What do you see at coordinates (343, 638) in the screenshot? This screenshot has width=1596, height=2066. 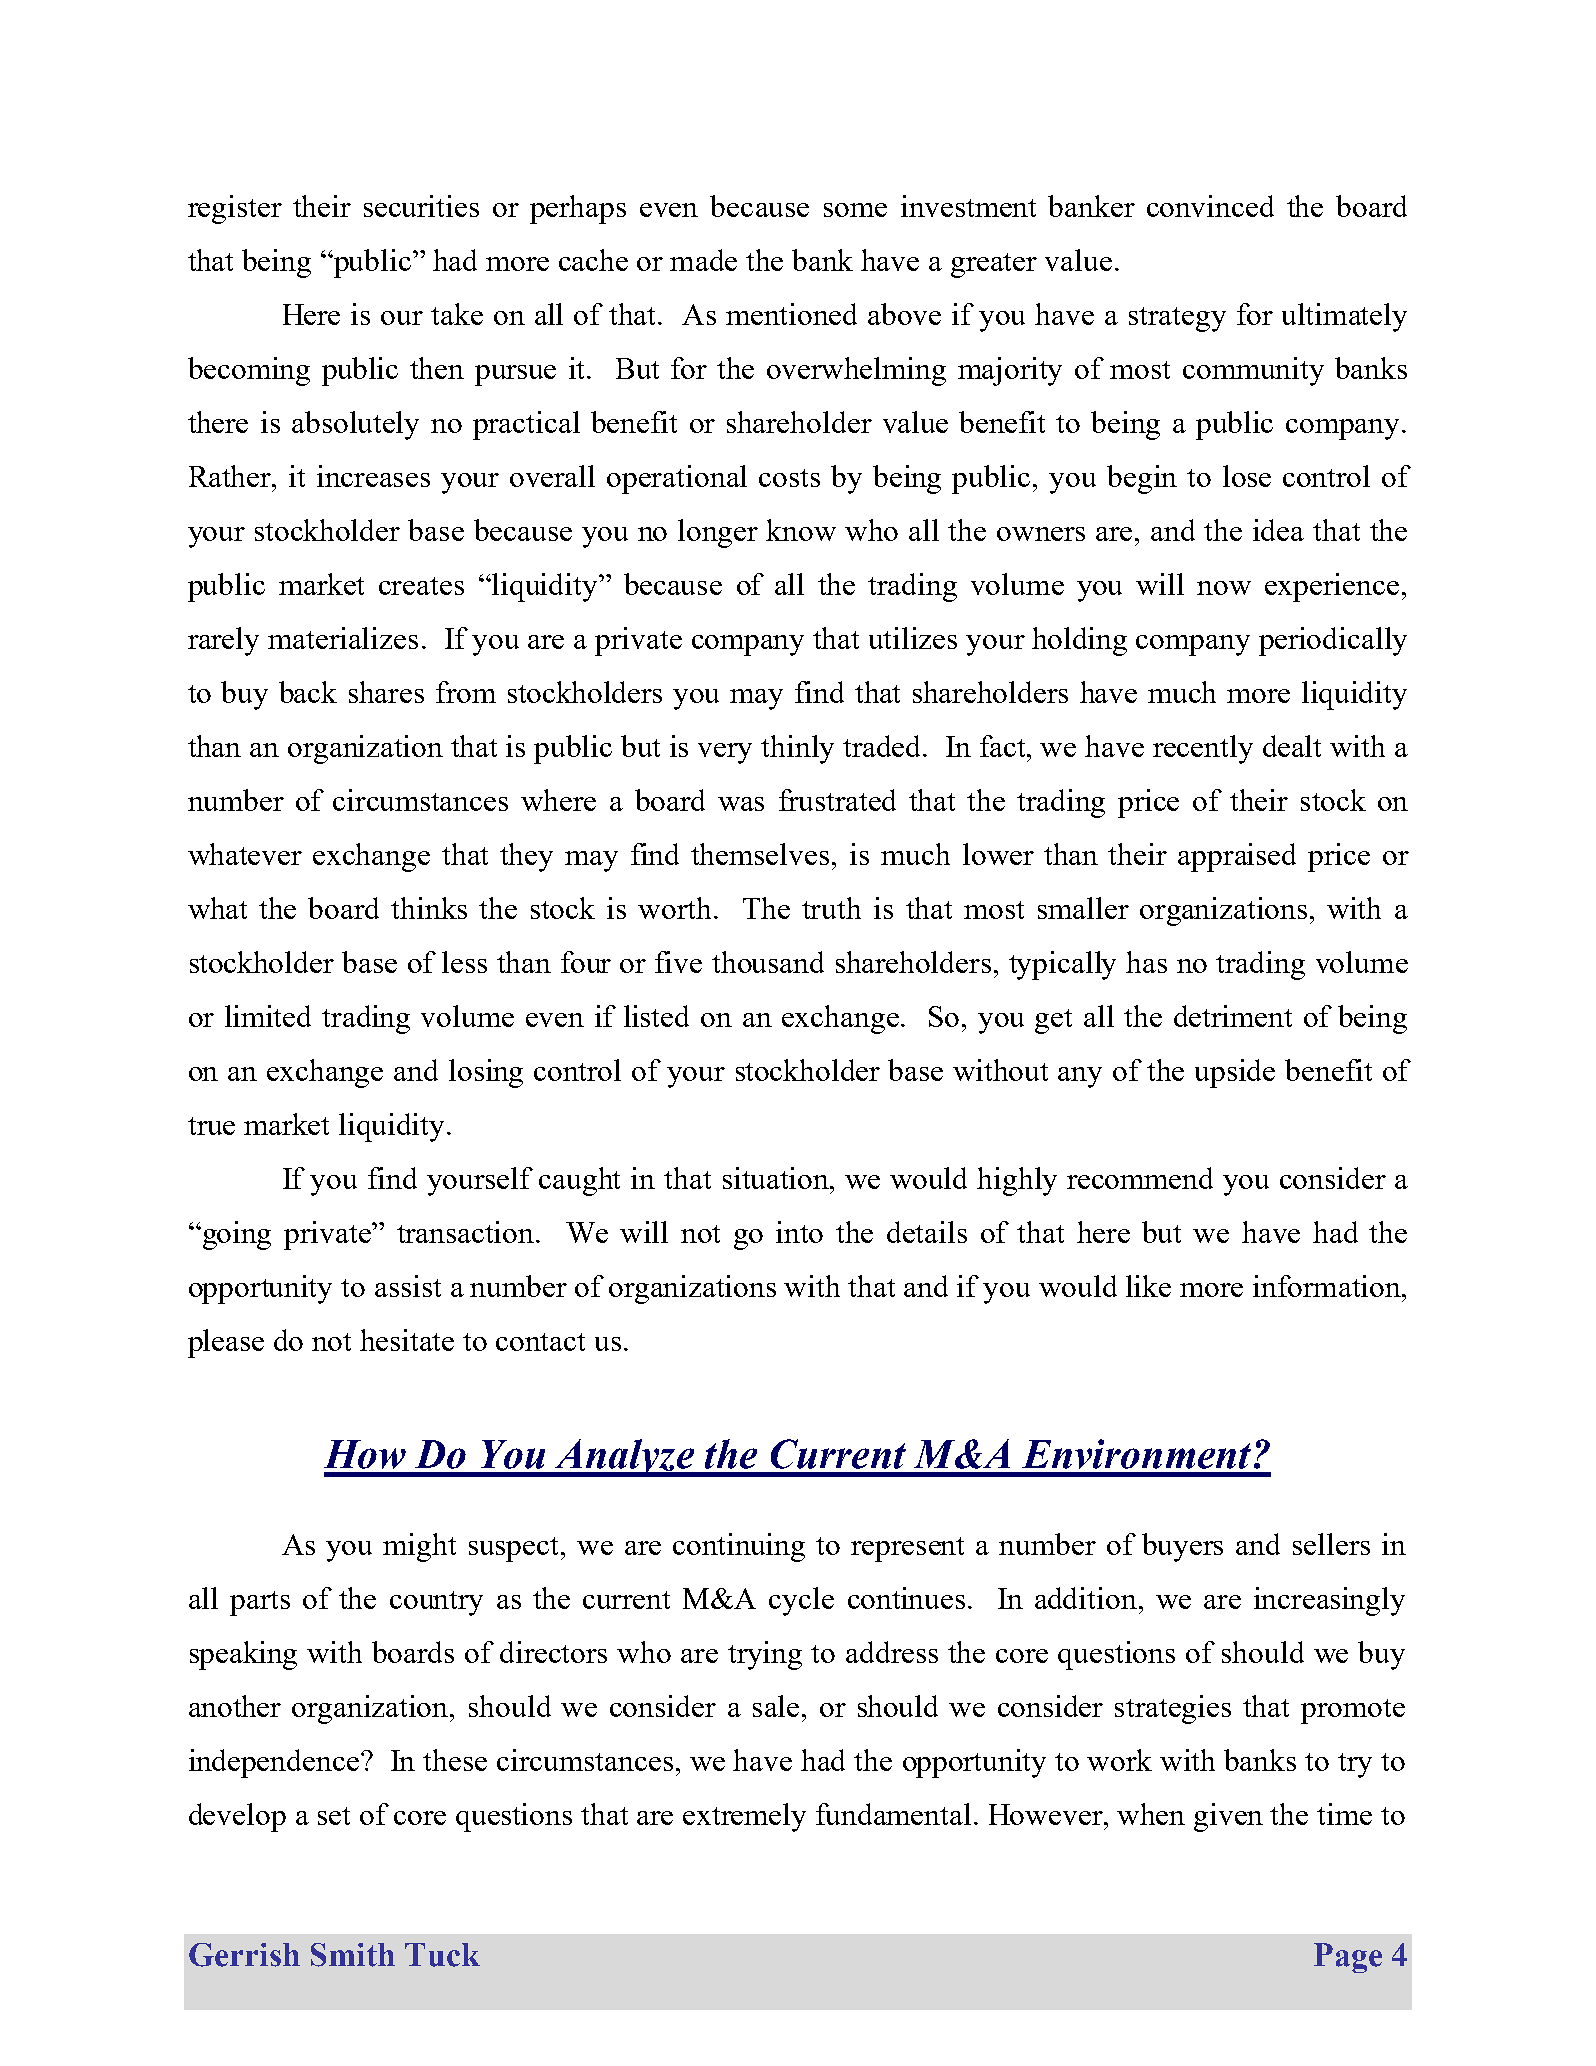 I see `materializes` at bounding box center [343, 638].
